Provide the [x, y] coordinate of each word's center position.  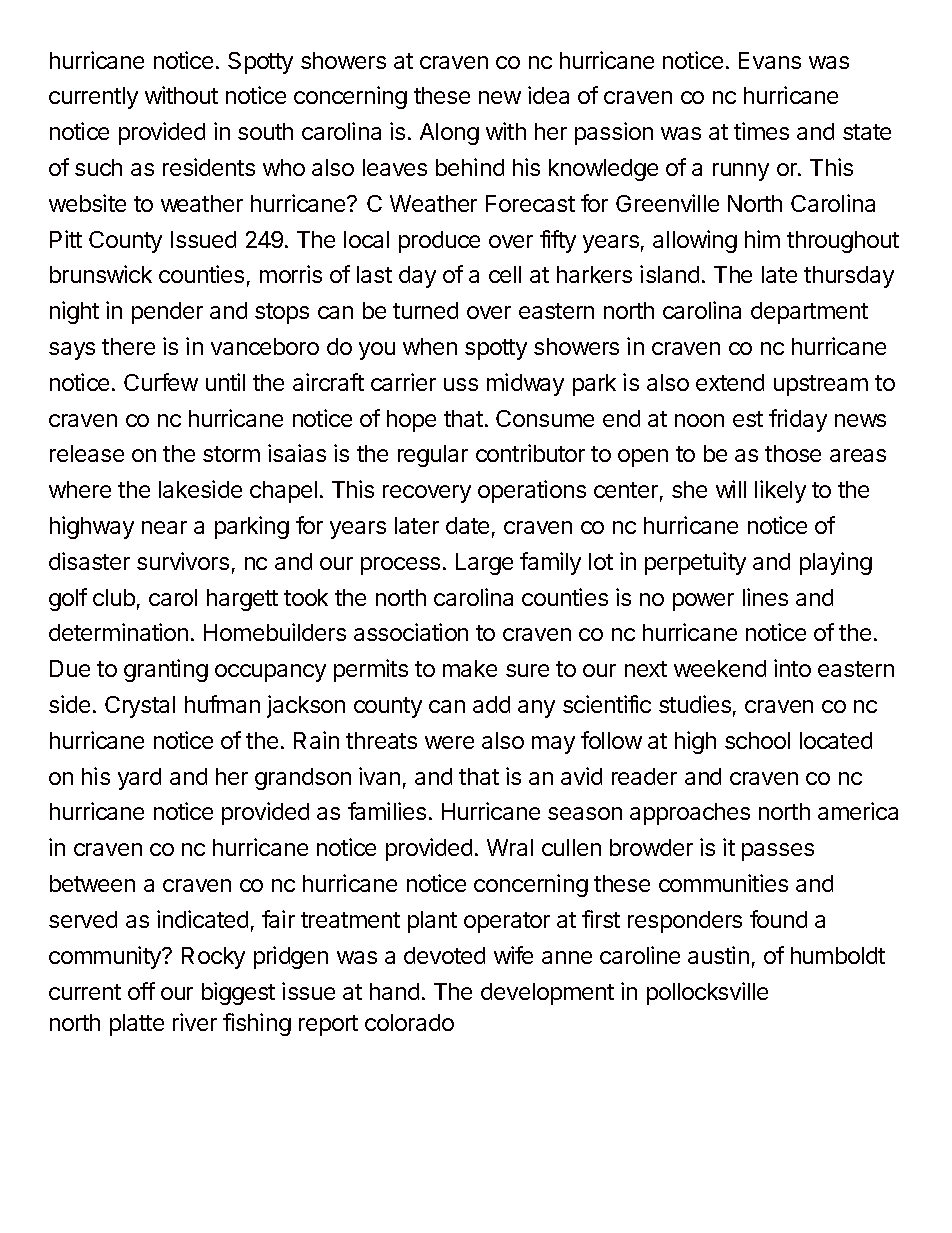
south [265, 131]
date [467, 525]
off [141, 991]
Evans [770, 60]
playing [836, 563]
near [164, 527]
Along [449, 134]
